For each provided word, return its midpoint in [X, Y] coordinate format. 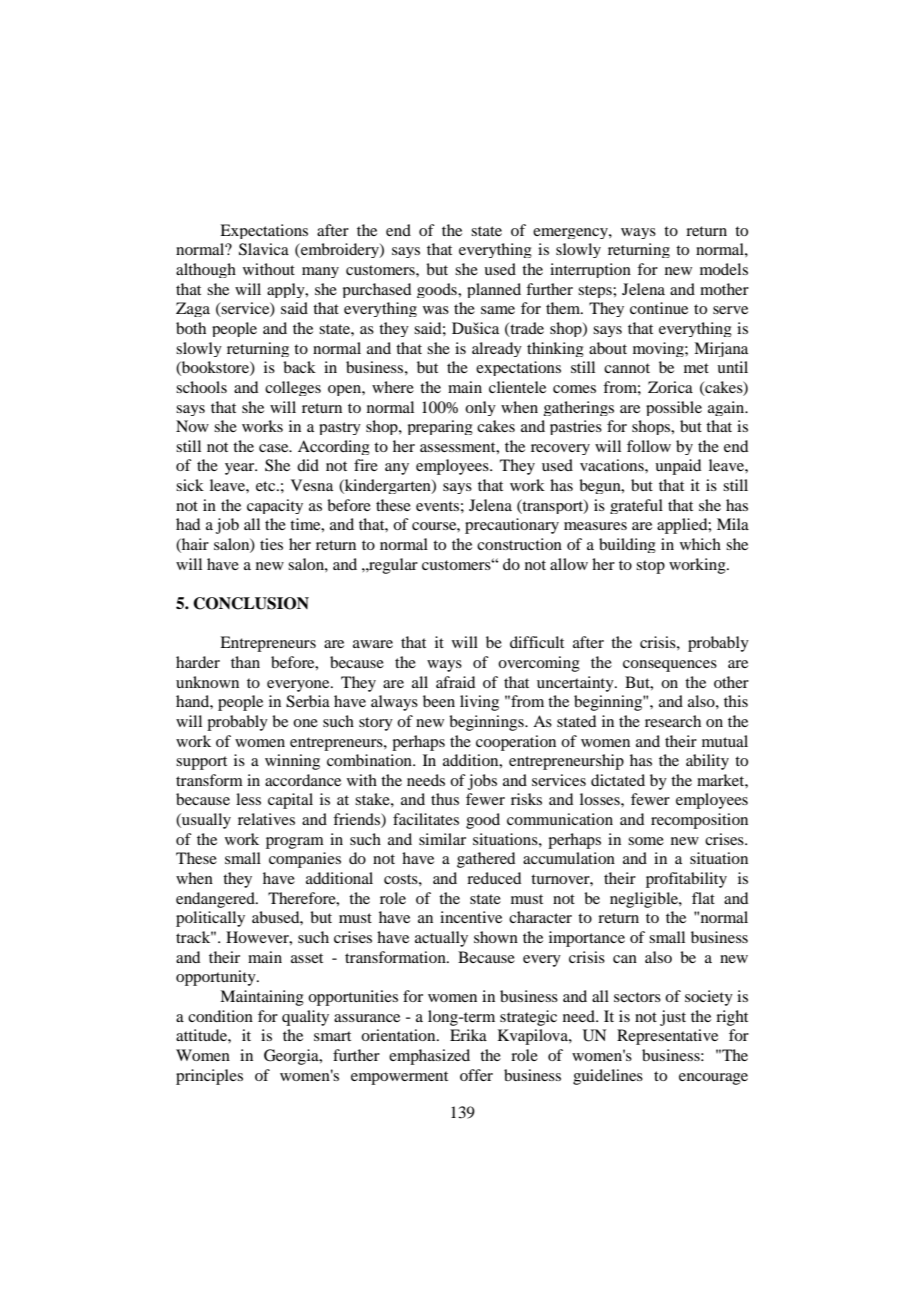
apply [287, 290]
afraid [455, 682]
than [245, 662]
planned [494, 290]
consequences [670, 666]
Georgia [292, 1057]
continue [659, 308]
